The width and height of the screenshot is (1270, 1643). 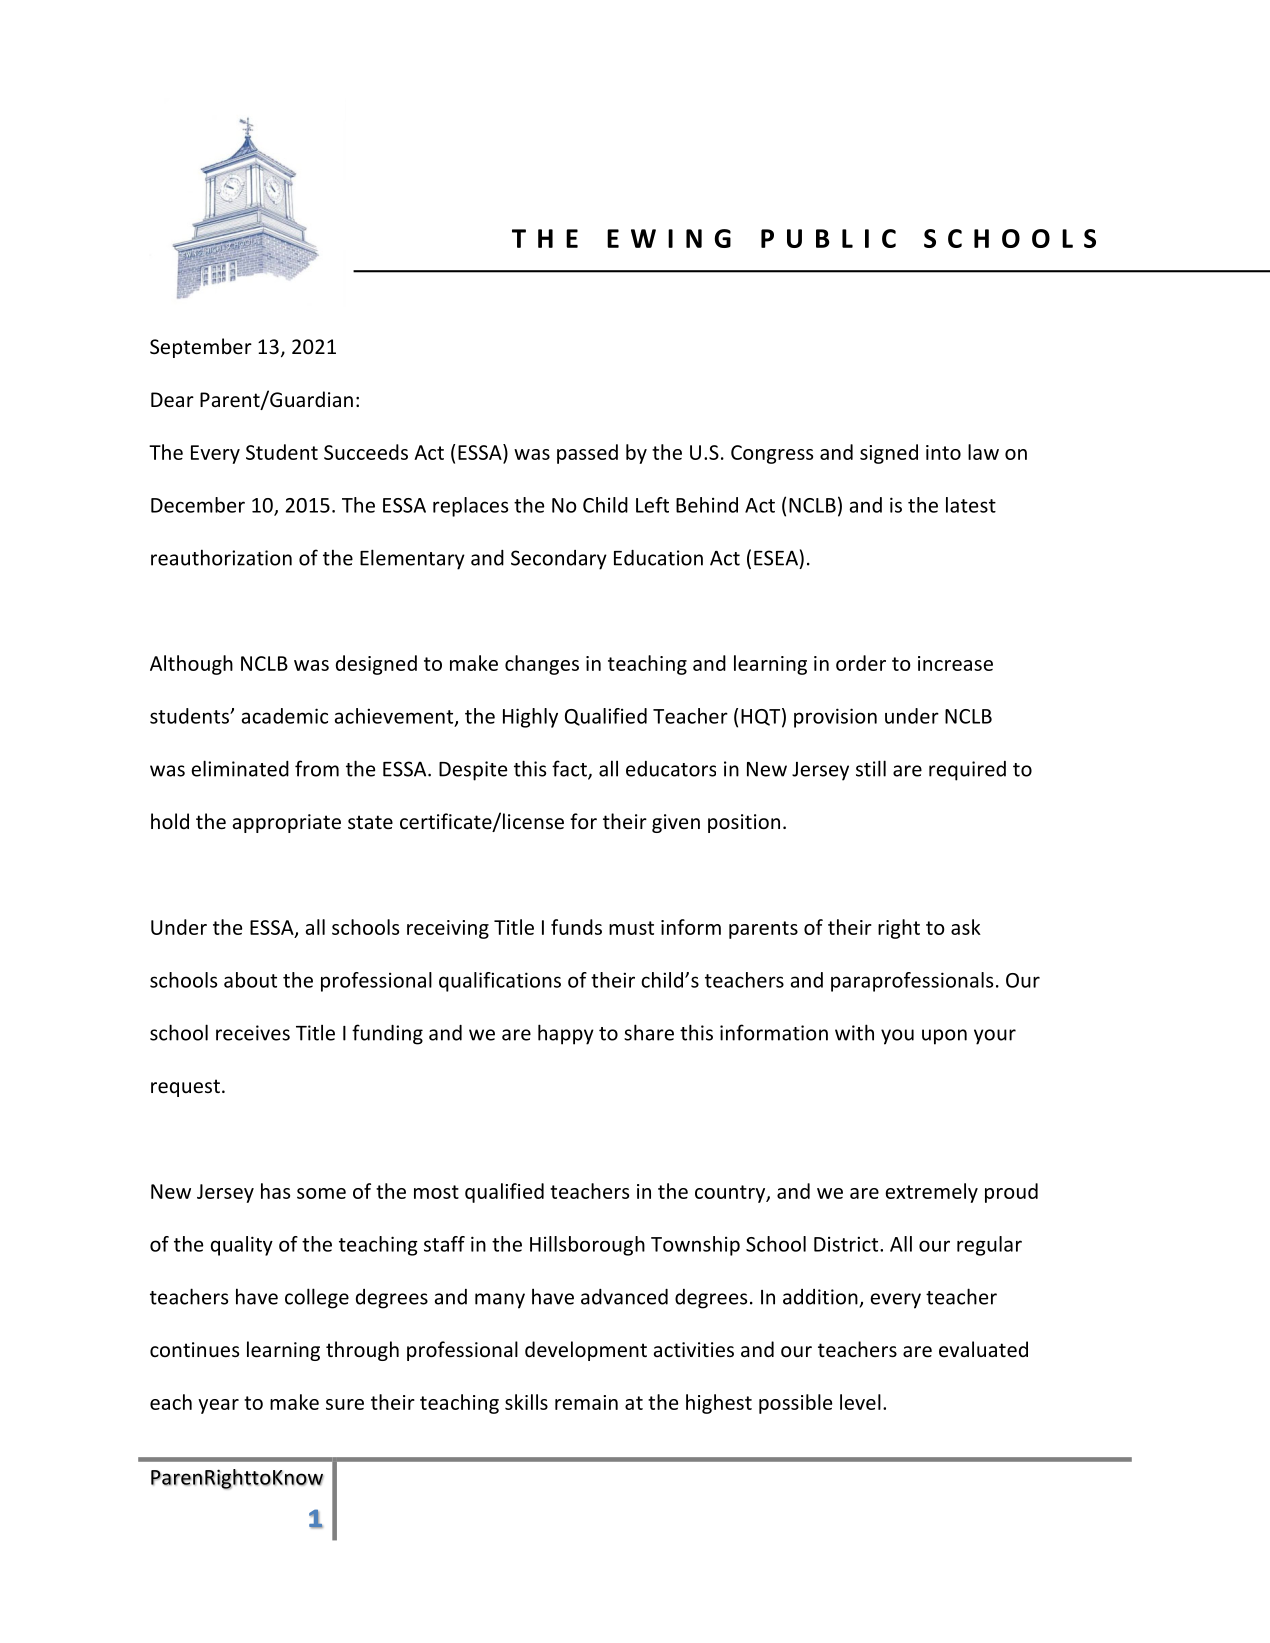 I want to click on still, so click(x=871, y=768).
